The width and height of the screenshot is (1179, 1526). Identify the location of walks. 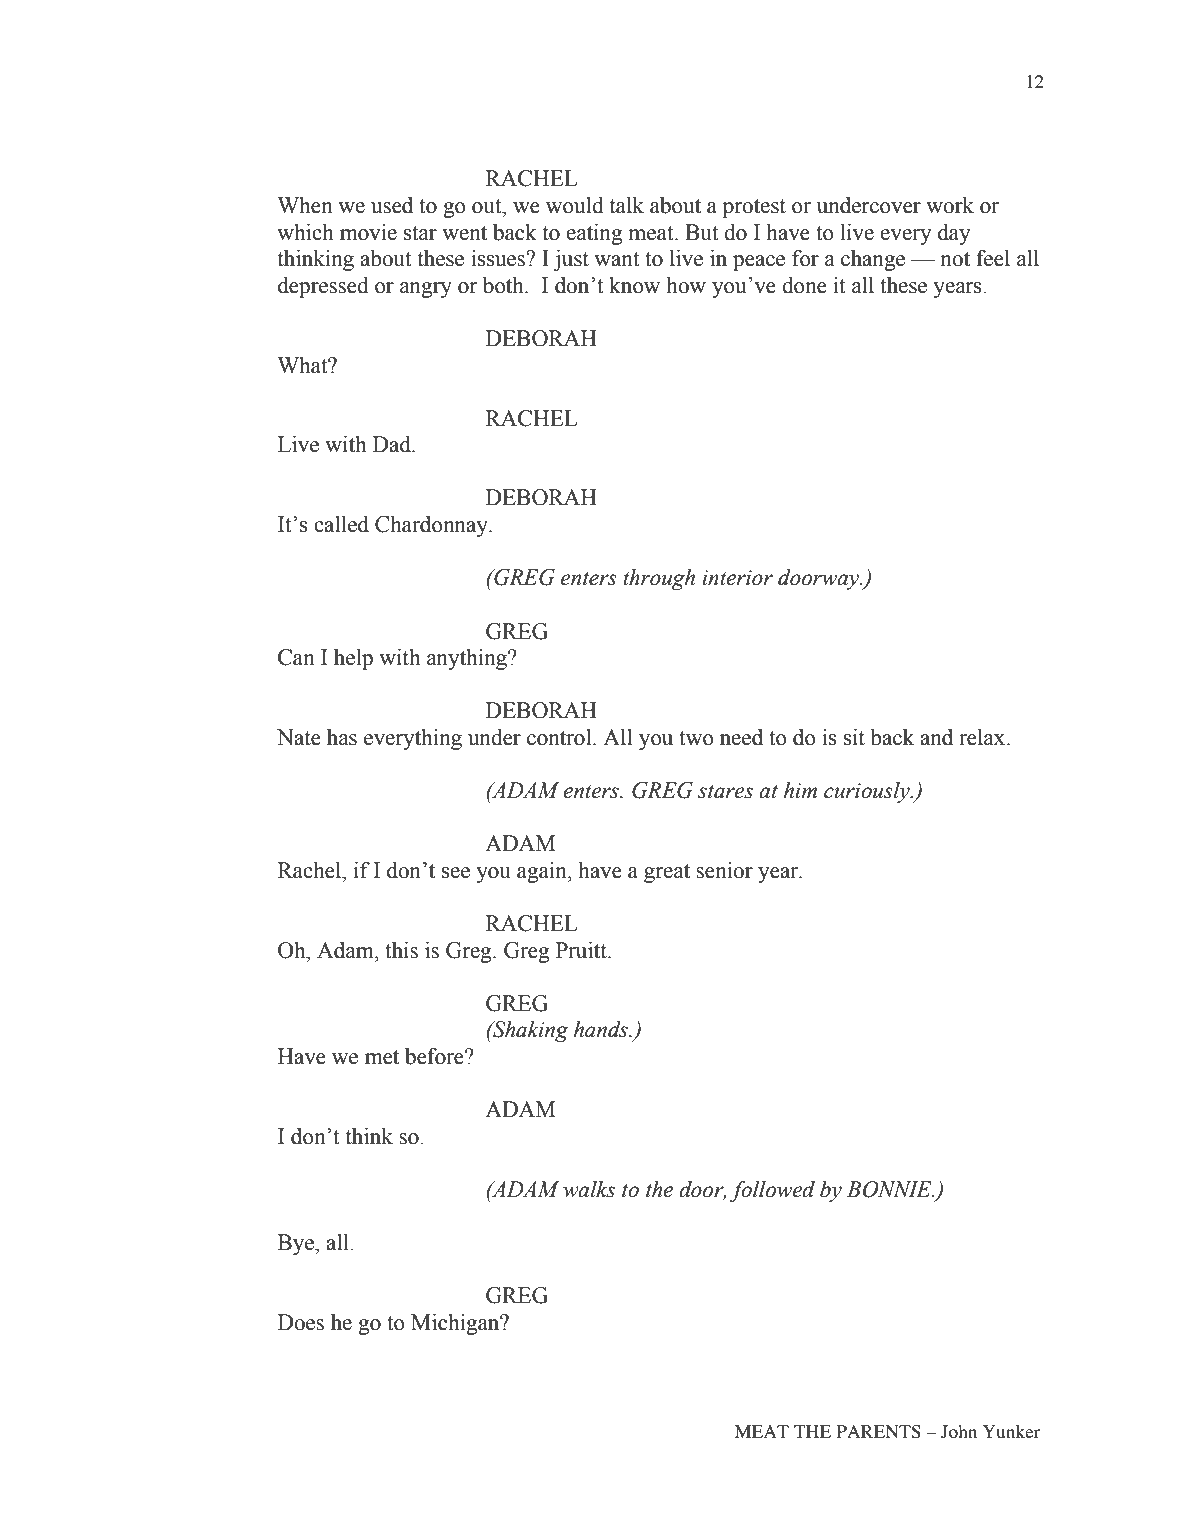
(589, 1189).
